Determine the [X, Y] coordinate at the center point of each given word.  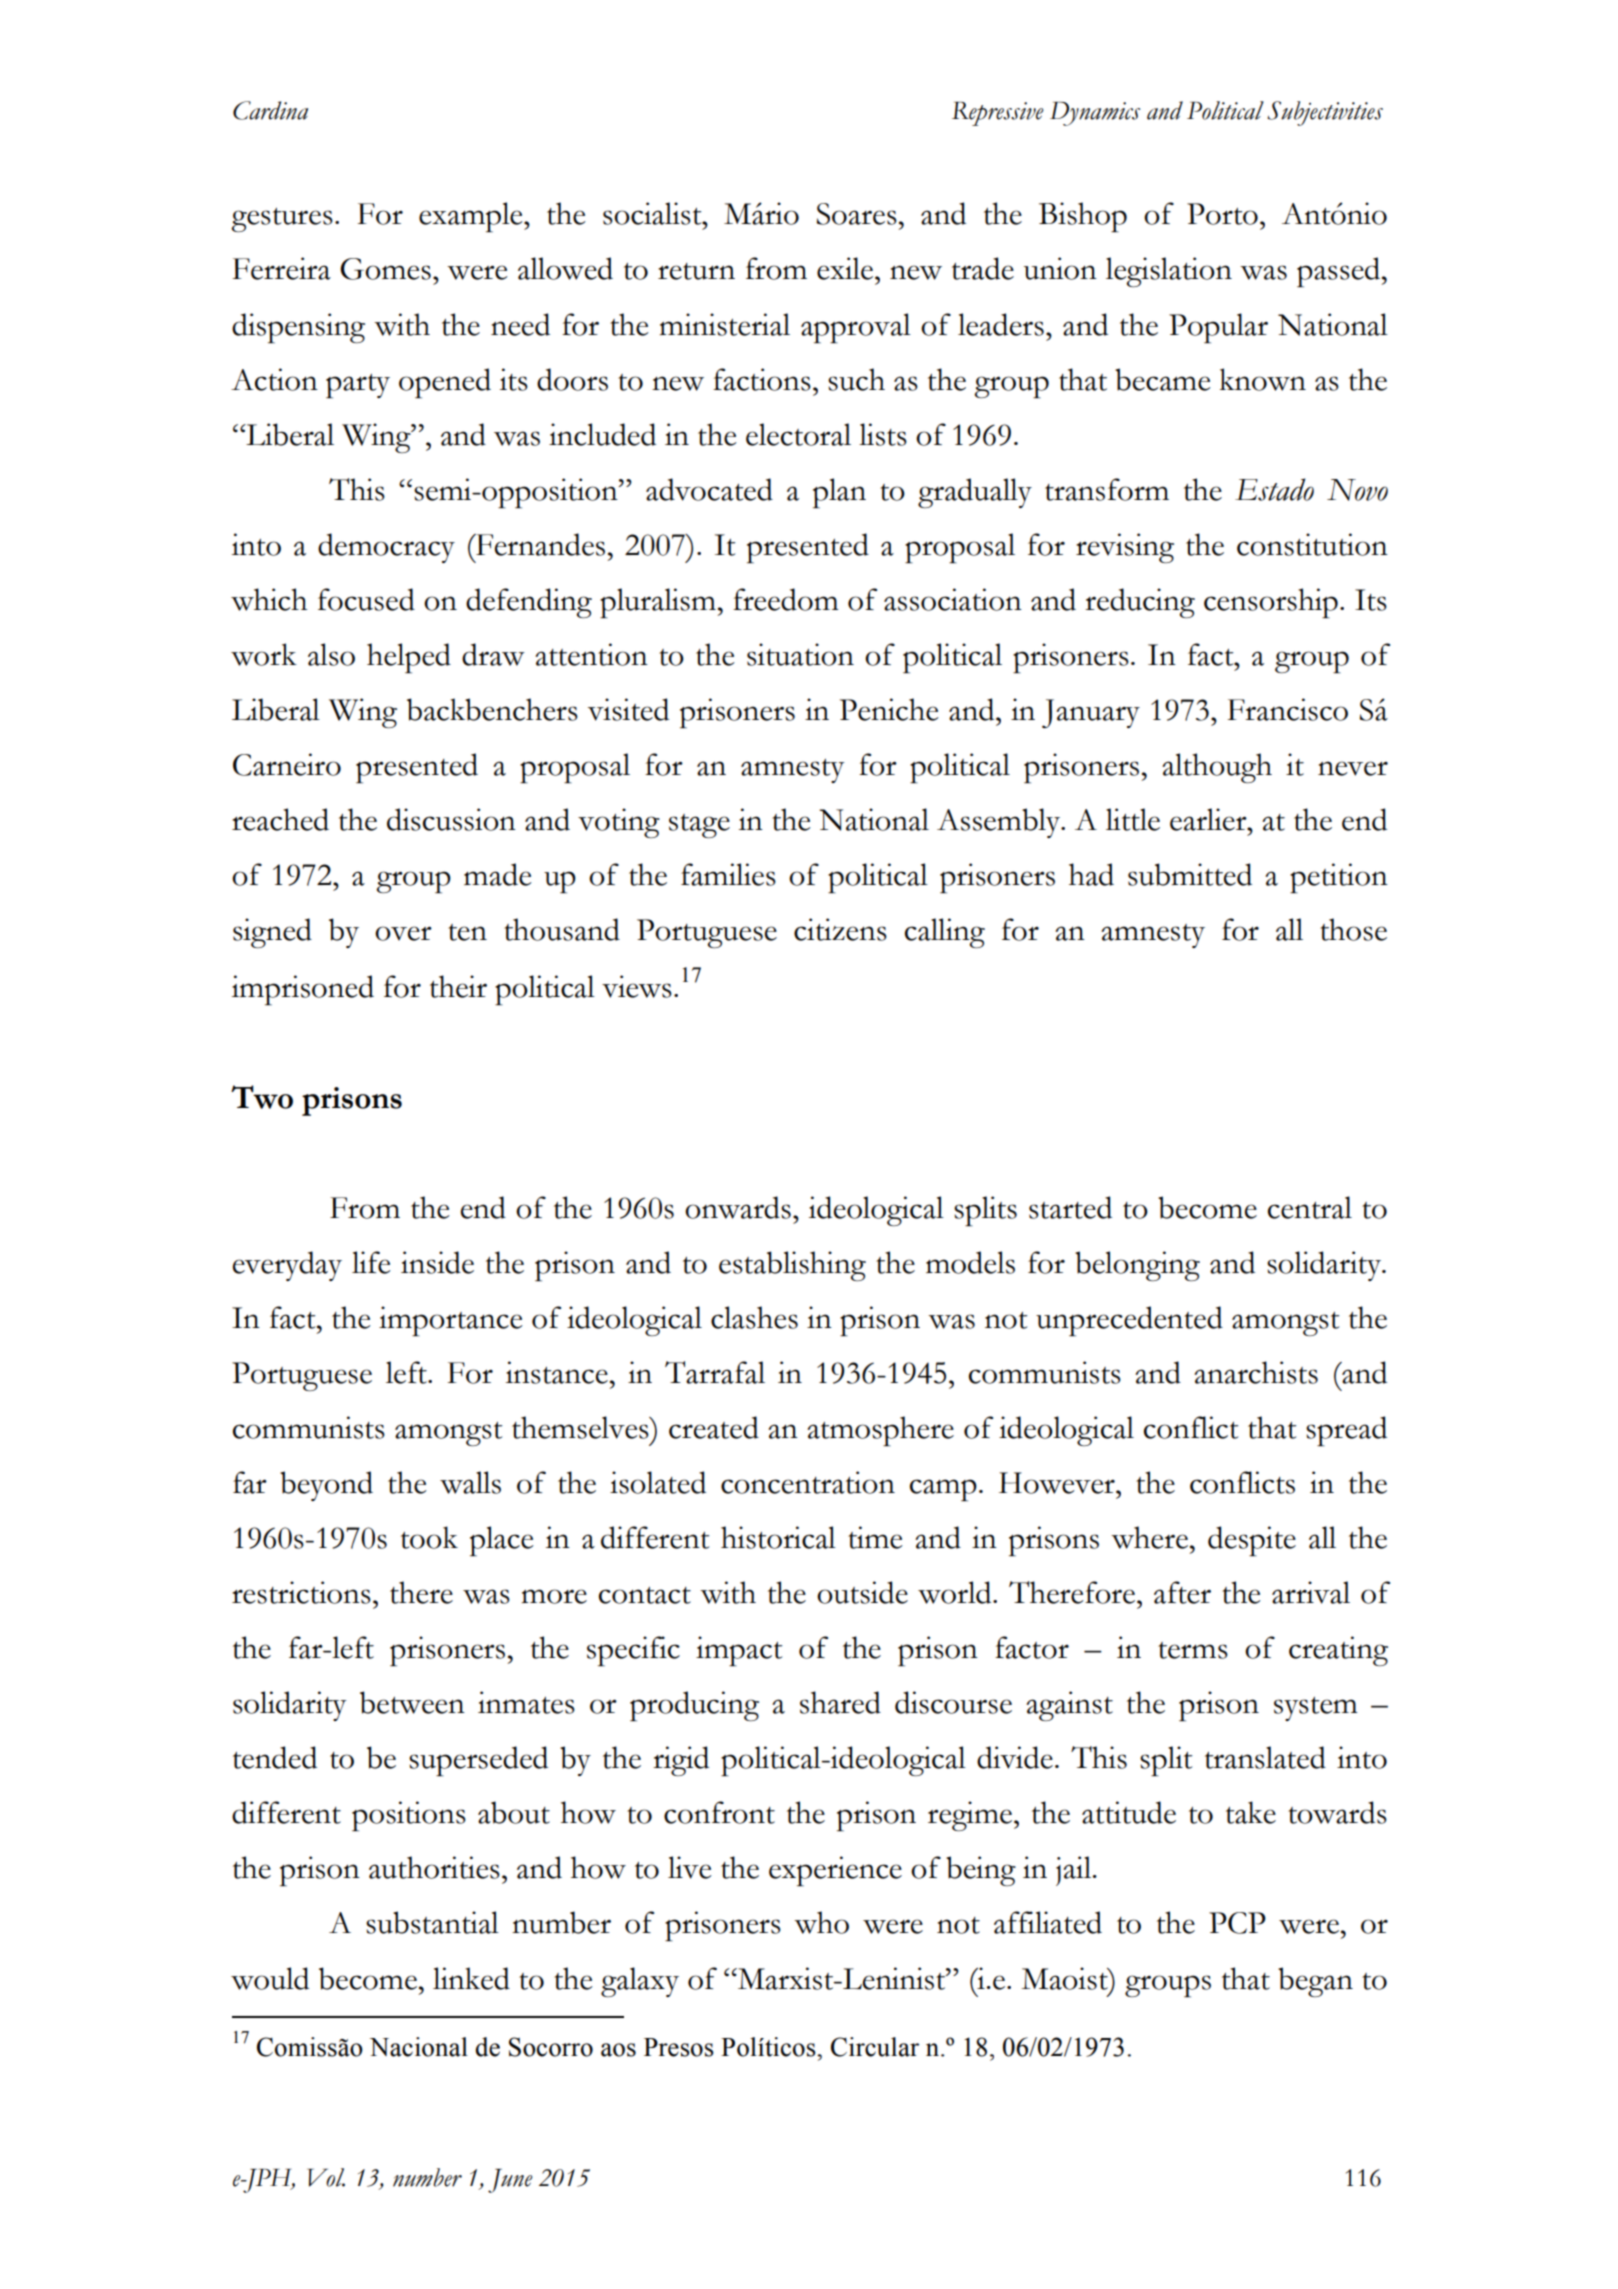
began [1315, 1982]
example [472, 217]
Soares [857, 214]
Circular [875, 2047]
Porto [1222, 214]
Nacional [419, 2047]
